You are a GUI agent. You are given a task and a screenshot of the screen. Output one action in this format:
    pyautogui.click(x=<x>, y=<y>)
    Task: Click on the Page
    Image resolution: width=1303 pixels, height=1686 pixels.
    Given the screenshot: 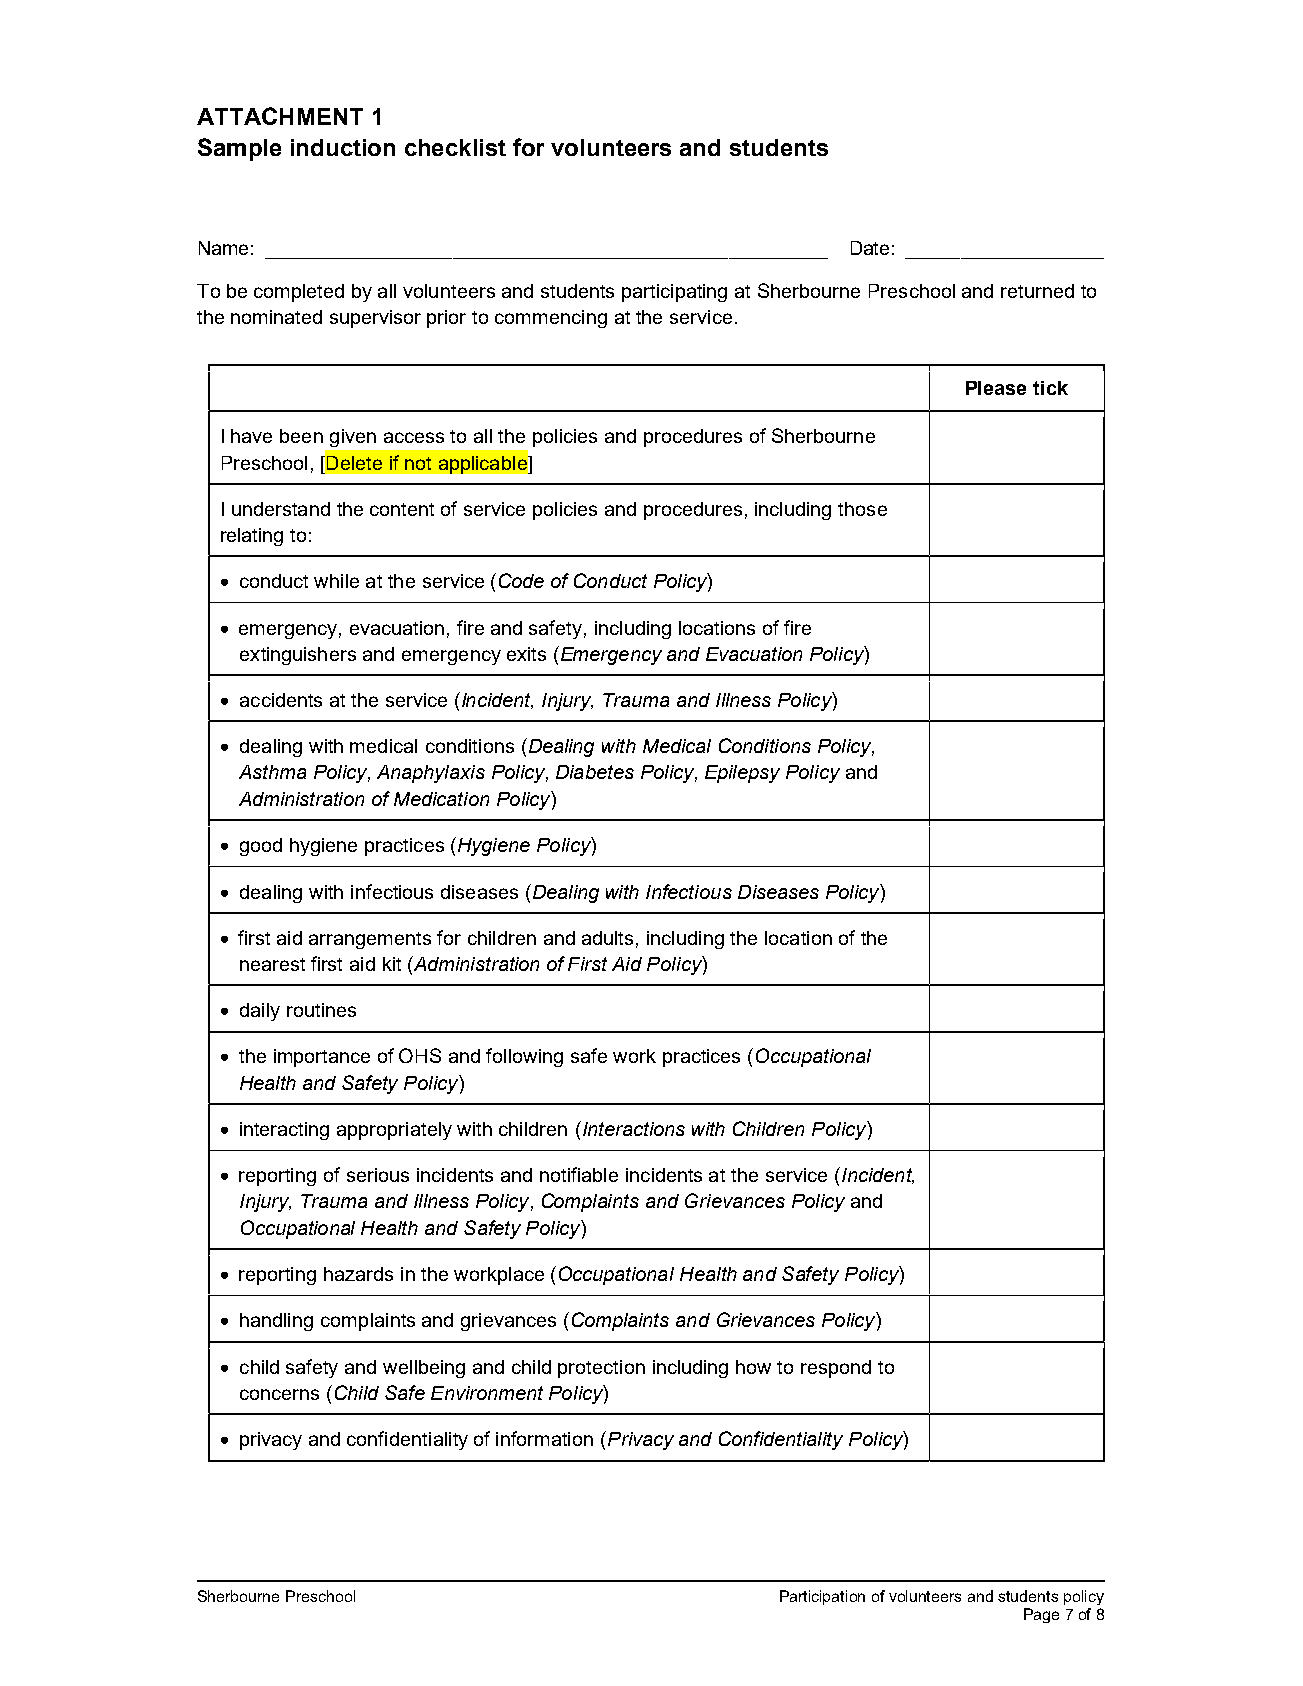 What is the action you would take?
    pyautogui.click(x=1041, y=1615)
